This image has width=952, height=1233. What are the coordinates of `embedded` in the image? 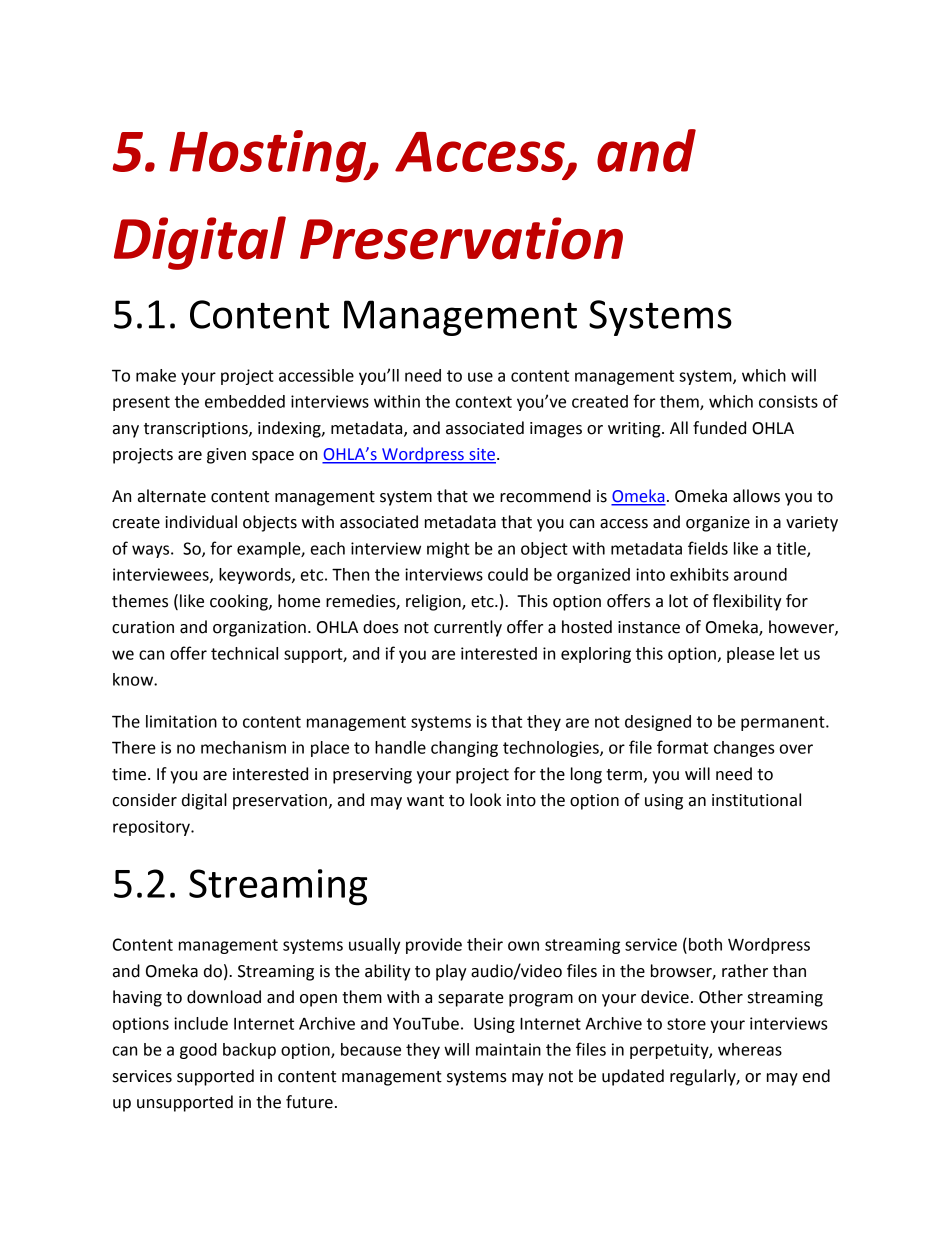 It's located at (245, 401).
